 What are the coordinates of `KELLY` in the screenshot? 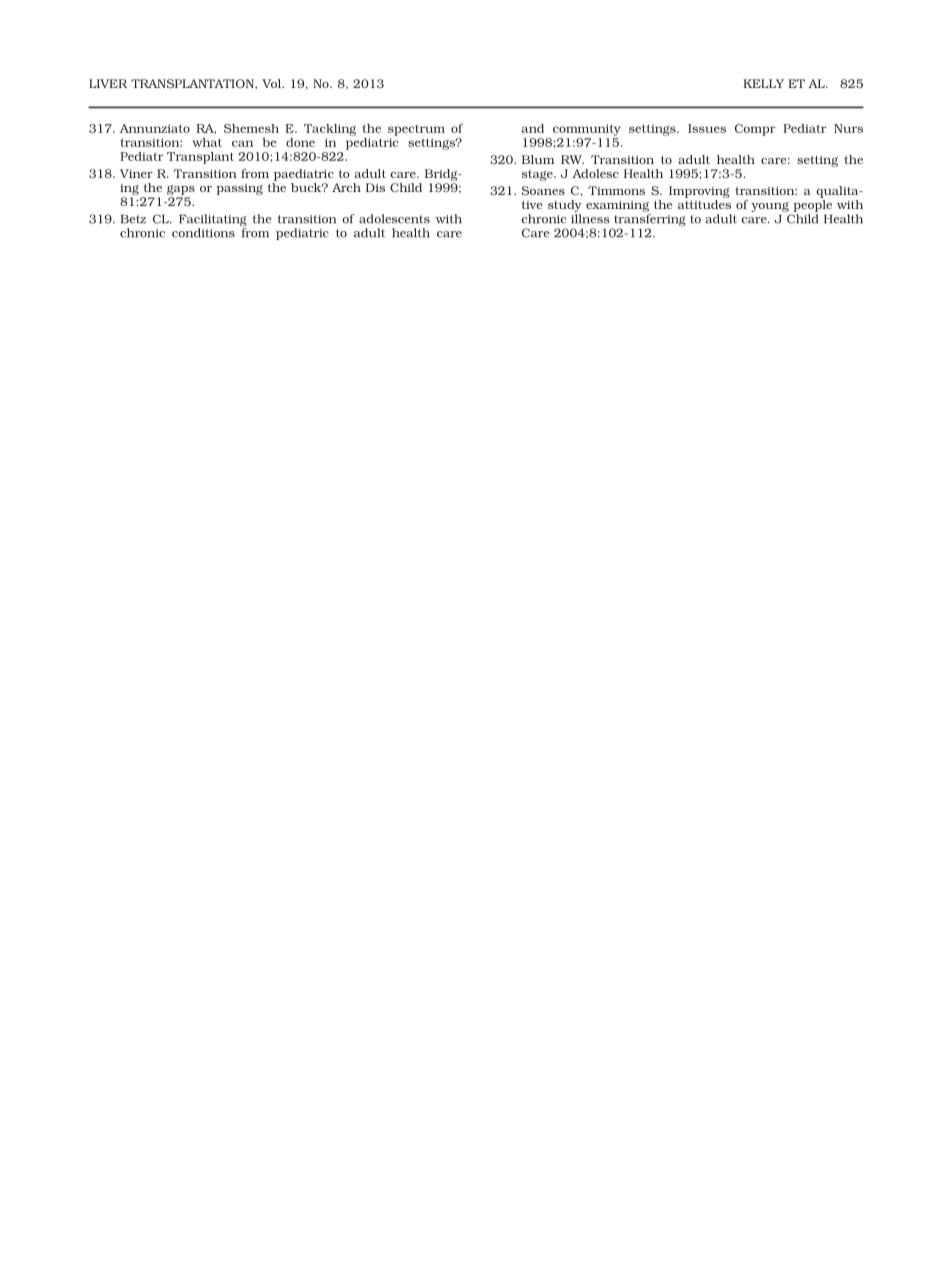 It's located at (763, 83).
